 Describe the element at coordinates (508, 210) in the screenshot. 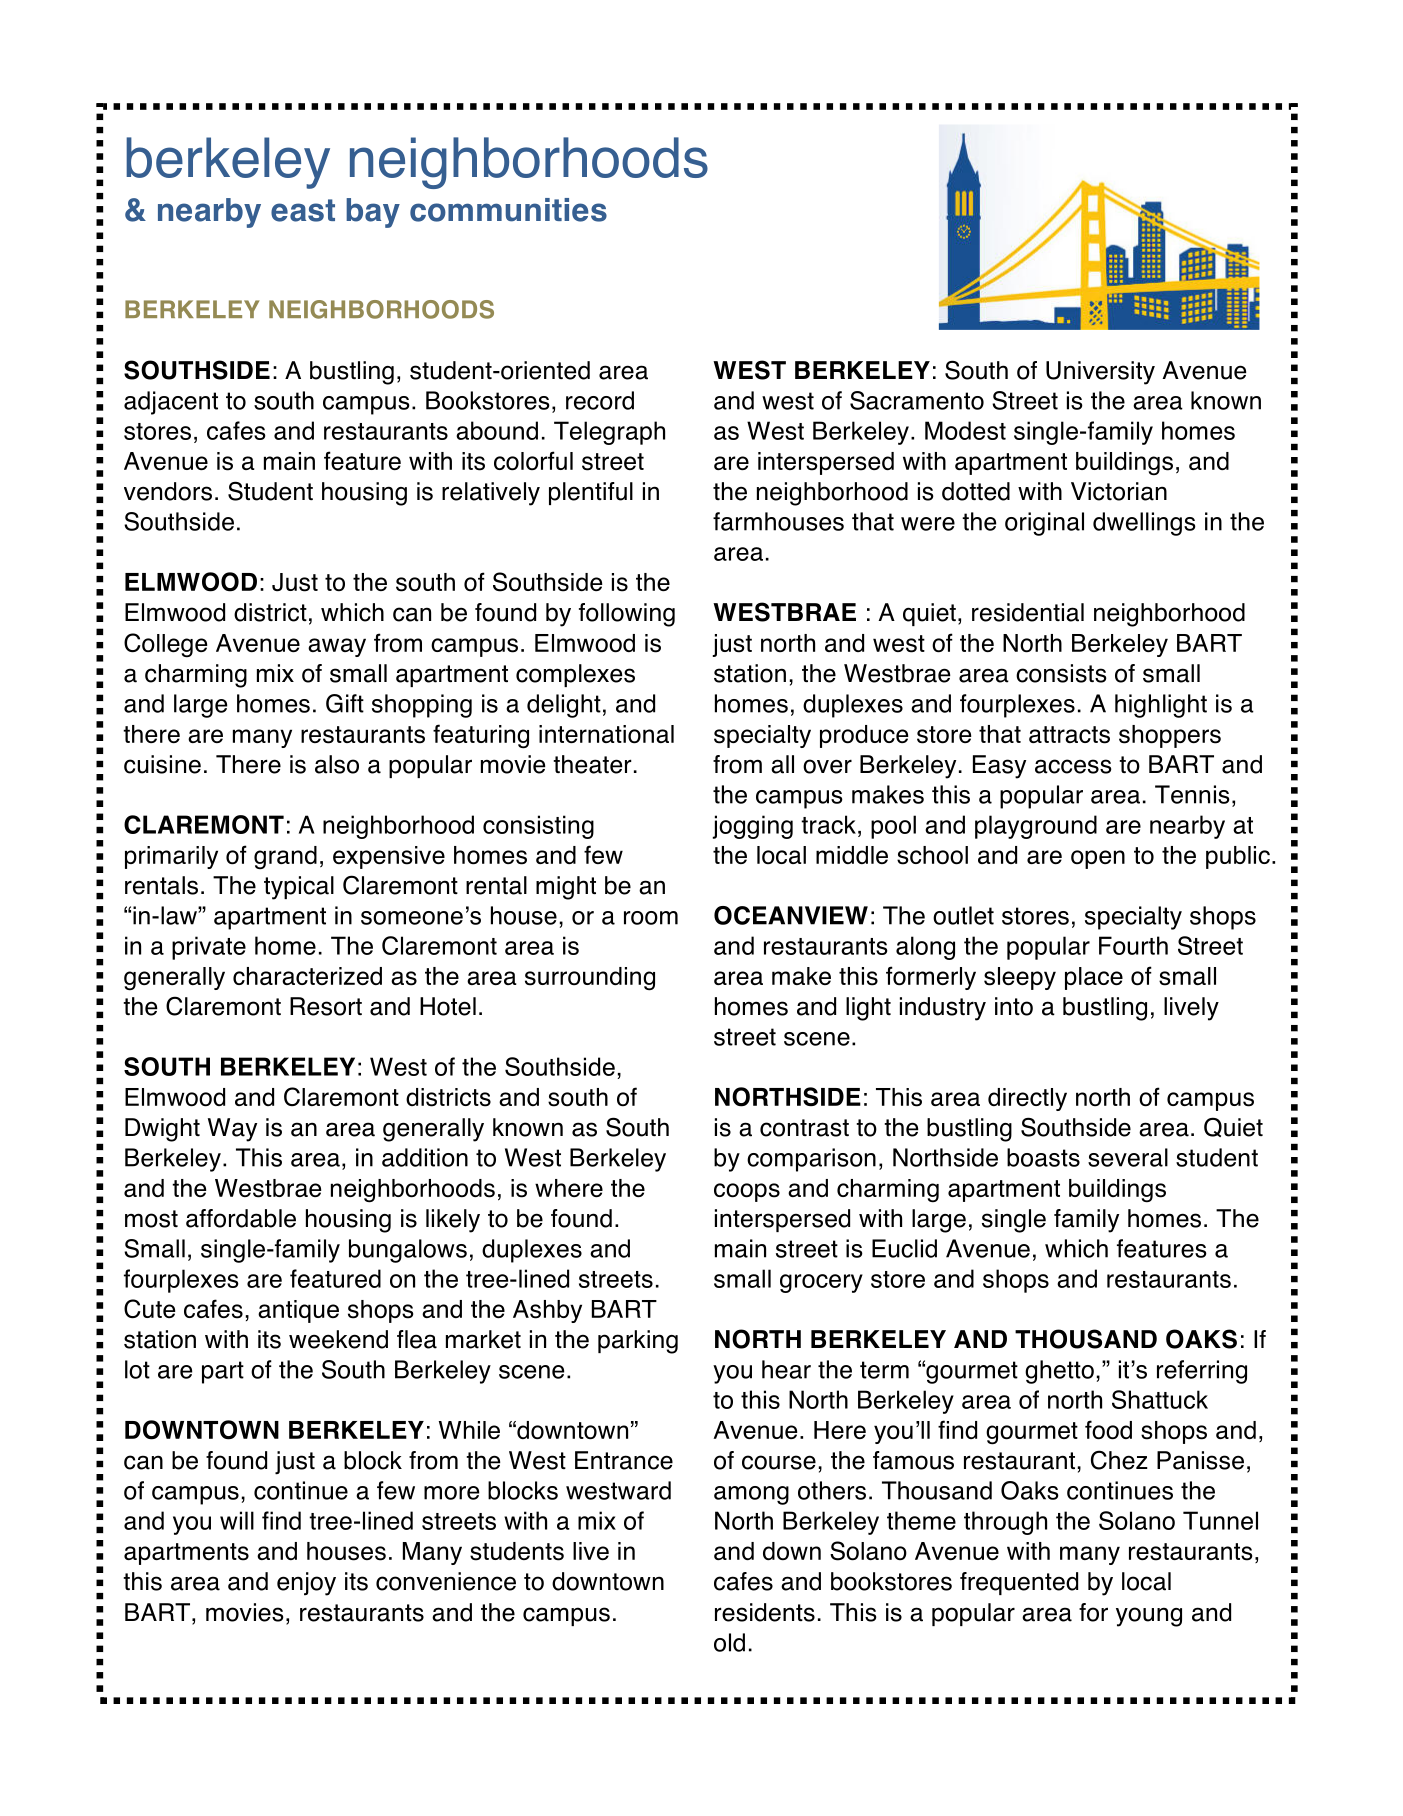

I see `communities` at that location.
